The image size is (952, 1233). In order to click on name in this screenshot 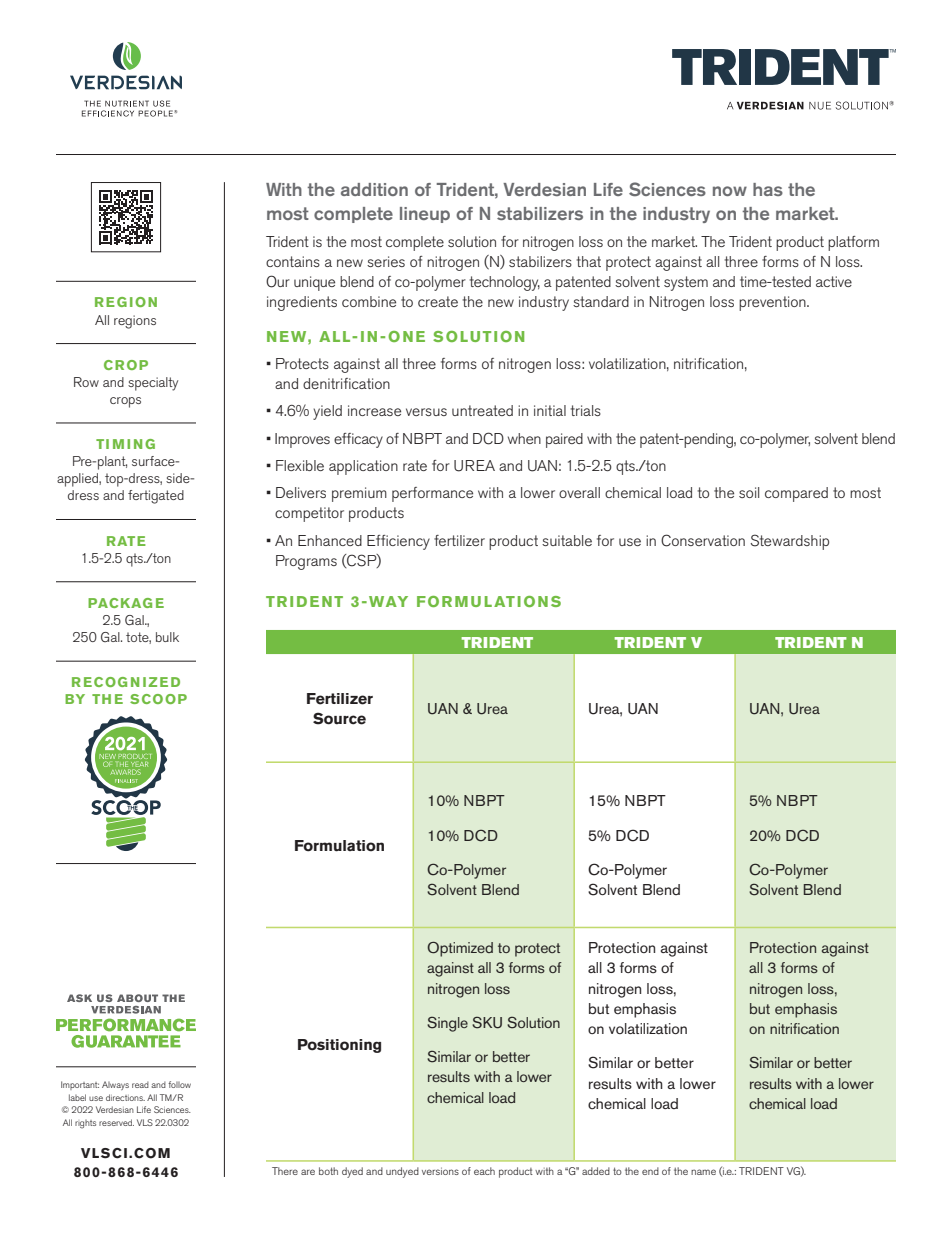, I will do `click(703, 1172)`.
